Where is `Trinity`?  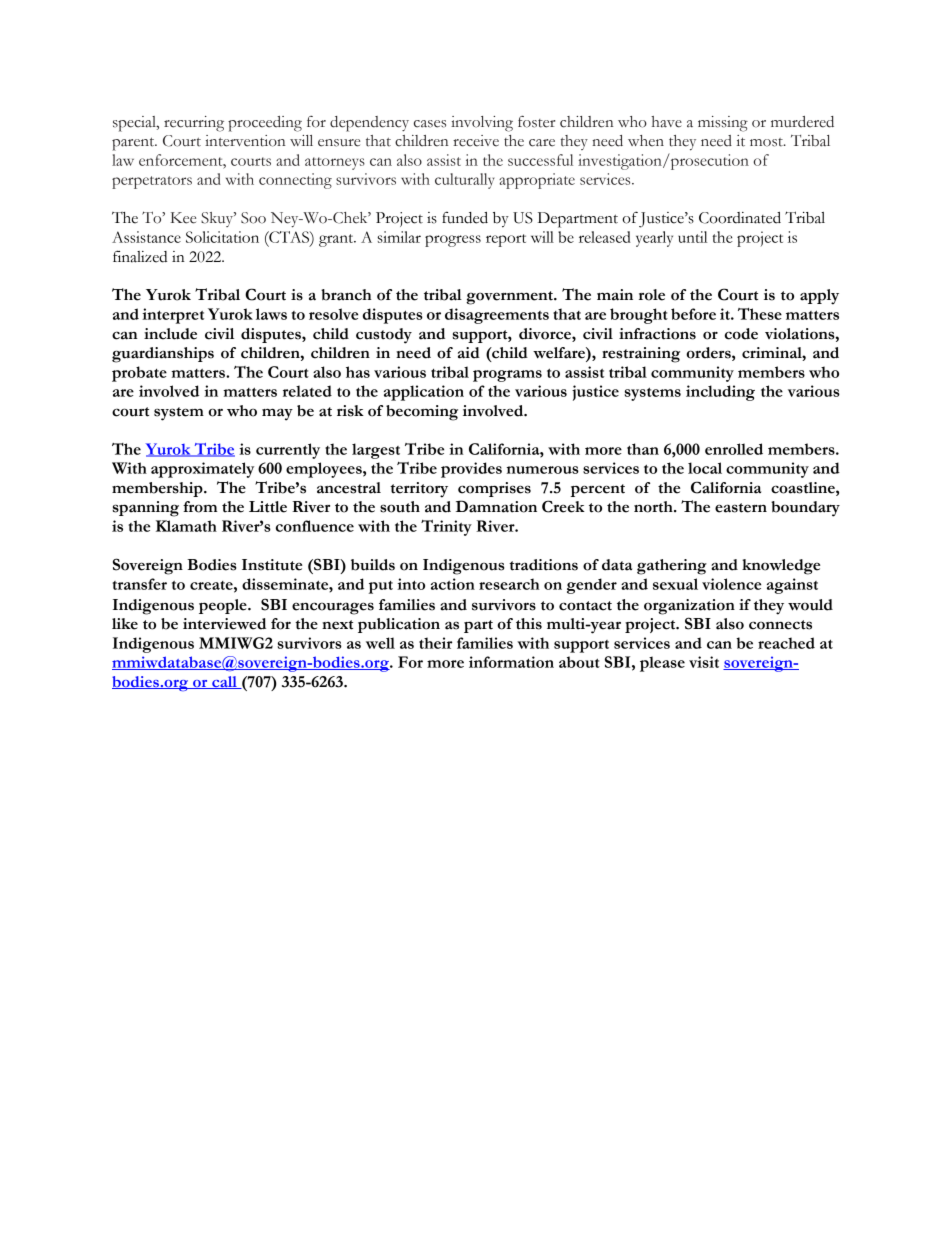
Trinity is located at coordinates (446, 528).
